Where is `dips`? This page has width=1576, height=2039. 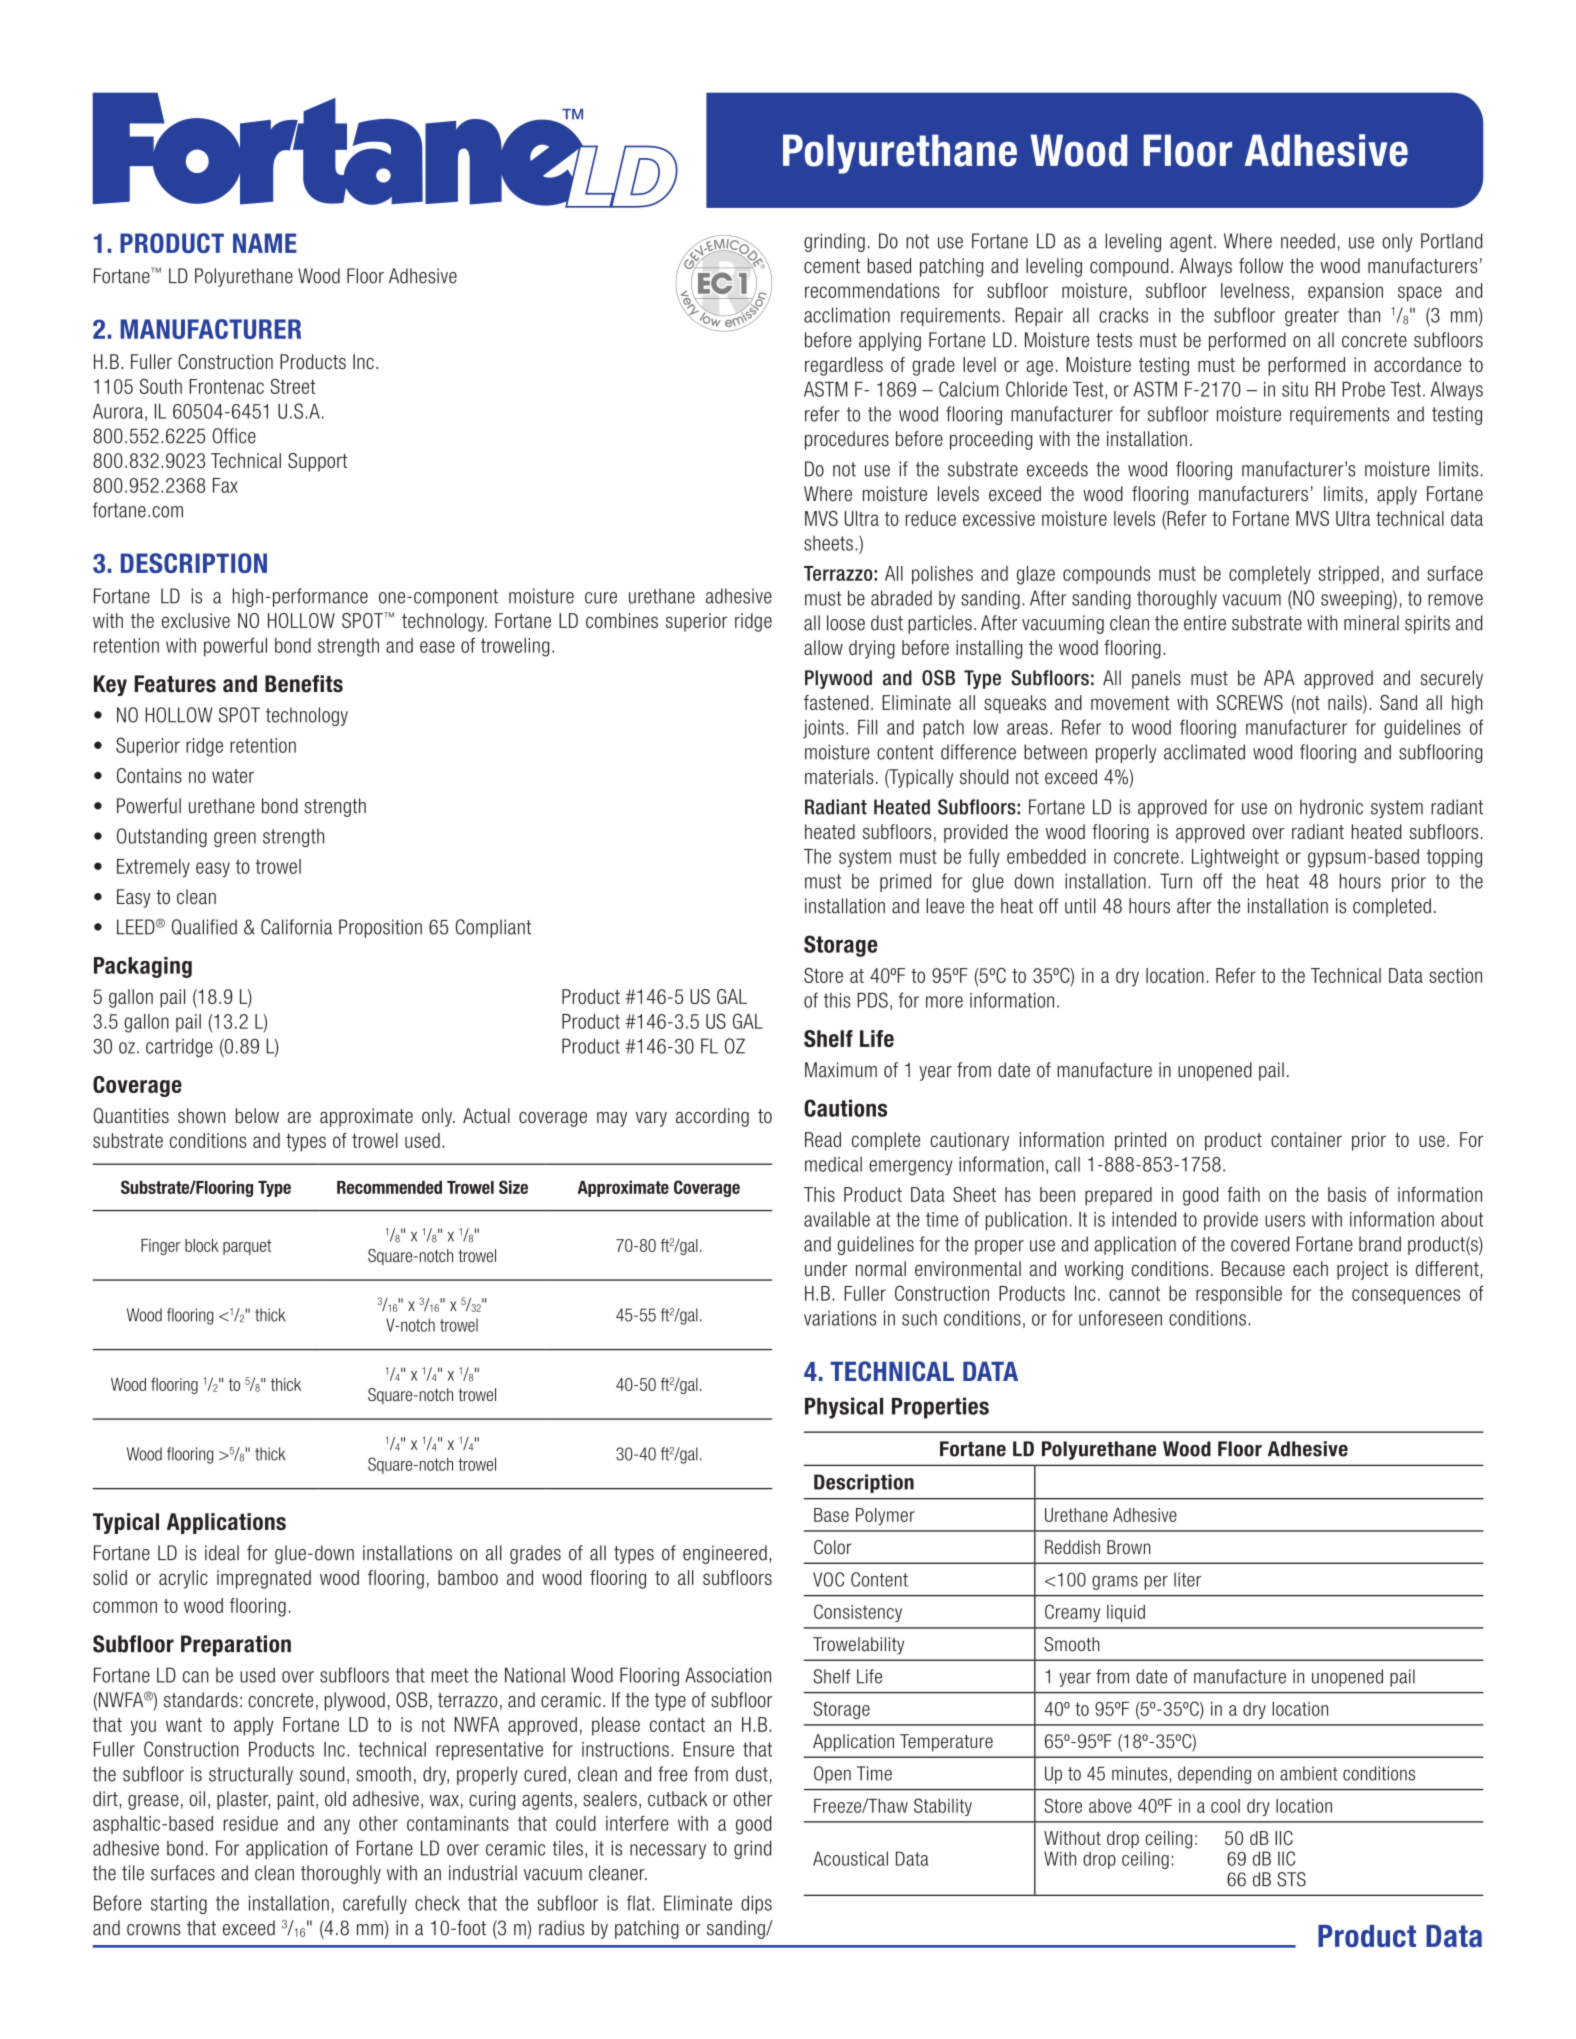
dips is located at coordinates (756, 1904).
